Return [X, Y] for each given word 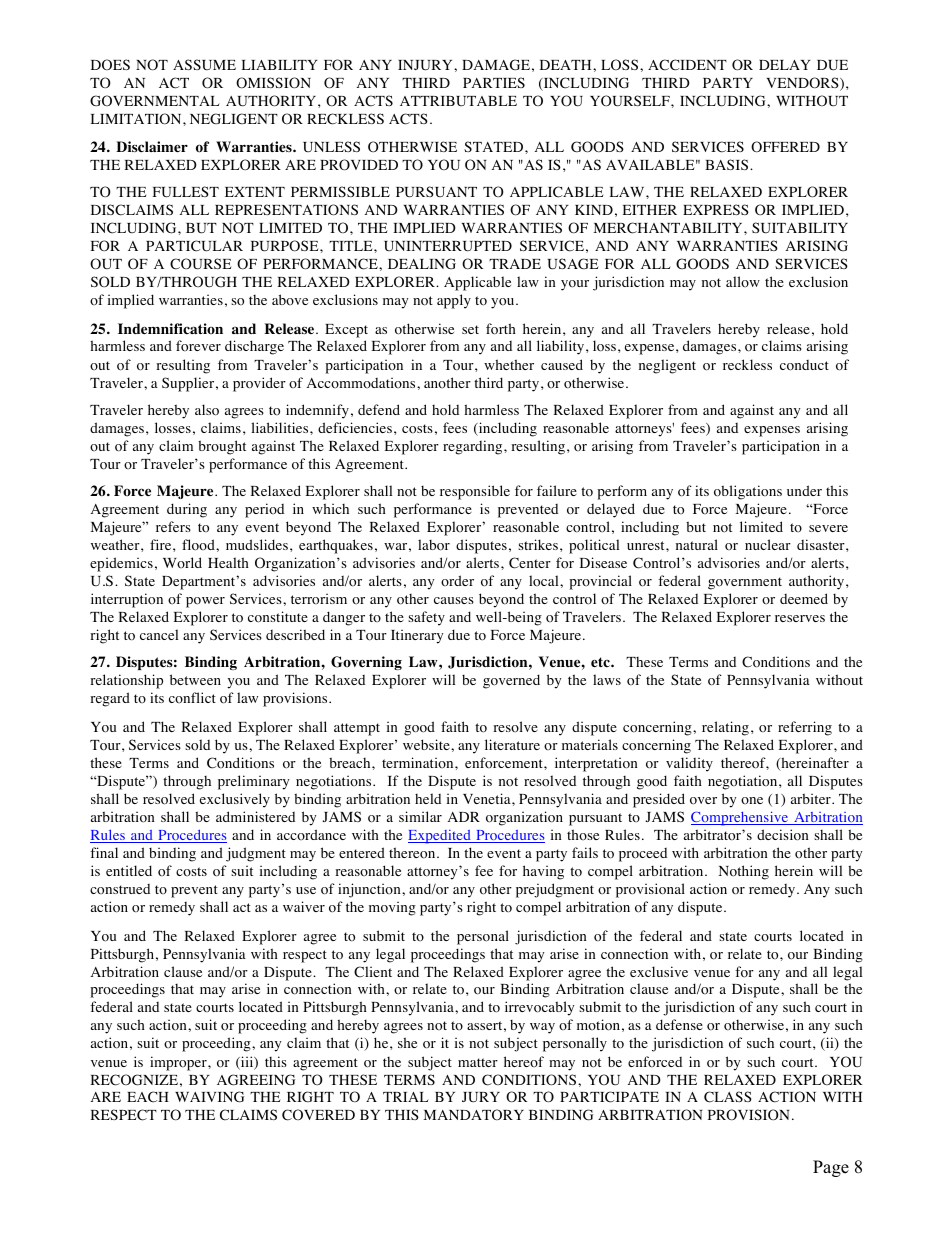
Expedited [440, 837]
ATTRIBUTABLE [458, 101]
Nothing [744, 872]
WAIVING [209, 1097]
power [205, 602]
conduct [804, 365]
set [470, 329]
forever [198, 346]
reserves [800, 618]
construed [120, 889]
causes [454, 600]
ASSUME [204, 64]
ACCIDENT [687, 65]
